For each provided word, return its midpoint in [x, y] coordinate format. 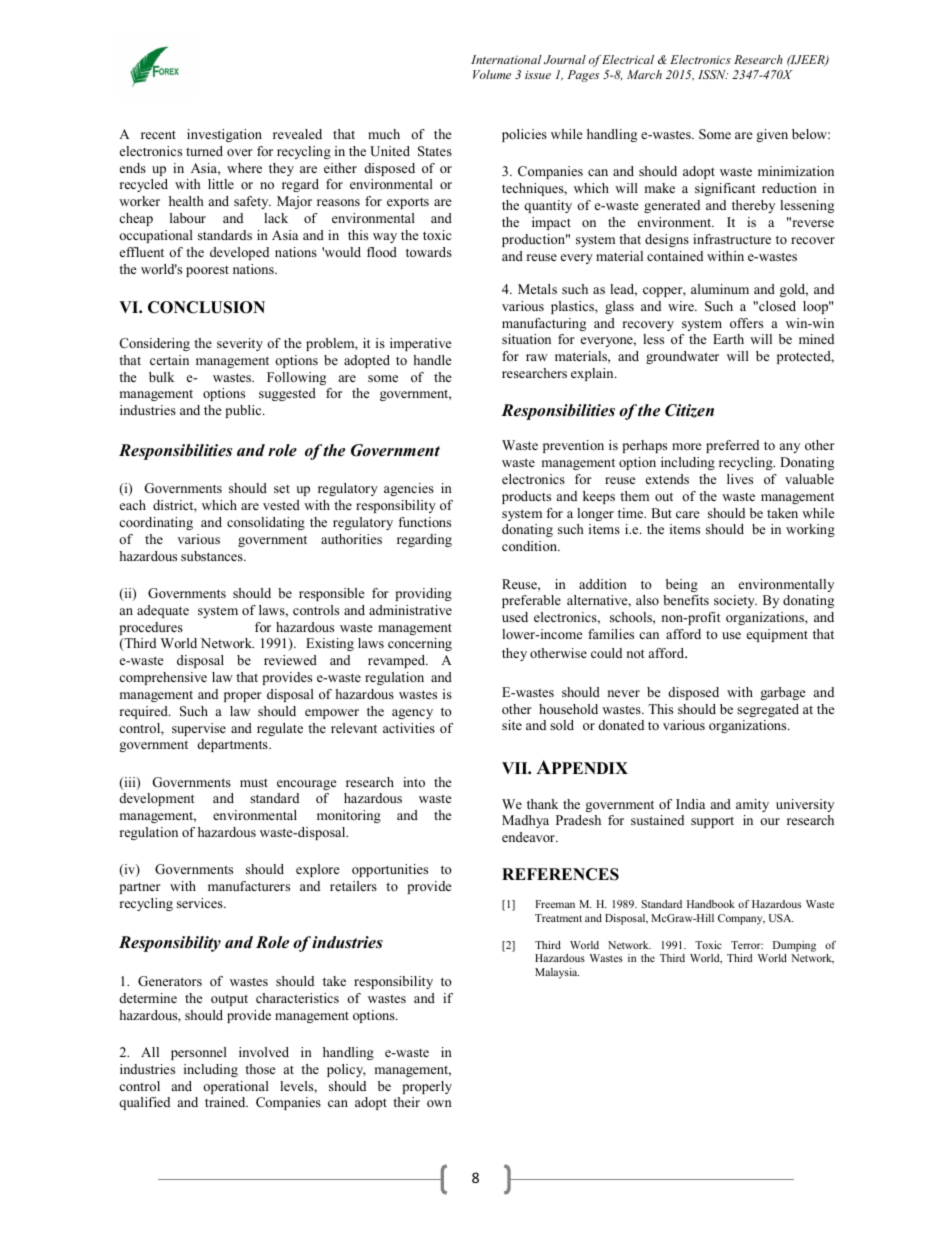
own [439, 1103]
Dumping [794, 946]
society [735, 601]
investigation [224, 135]
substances [213, 556]
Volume [492, 74]
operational [236, 1087]
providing [423, 594]
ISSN [713, 74]
